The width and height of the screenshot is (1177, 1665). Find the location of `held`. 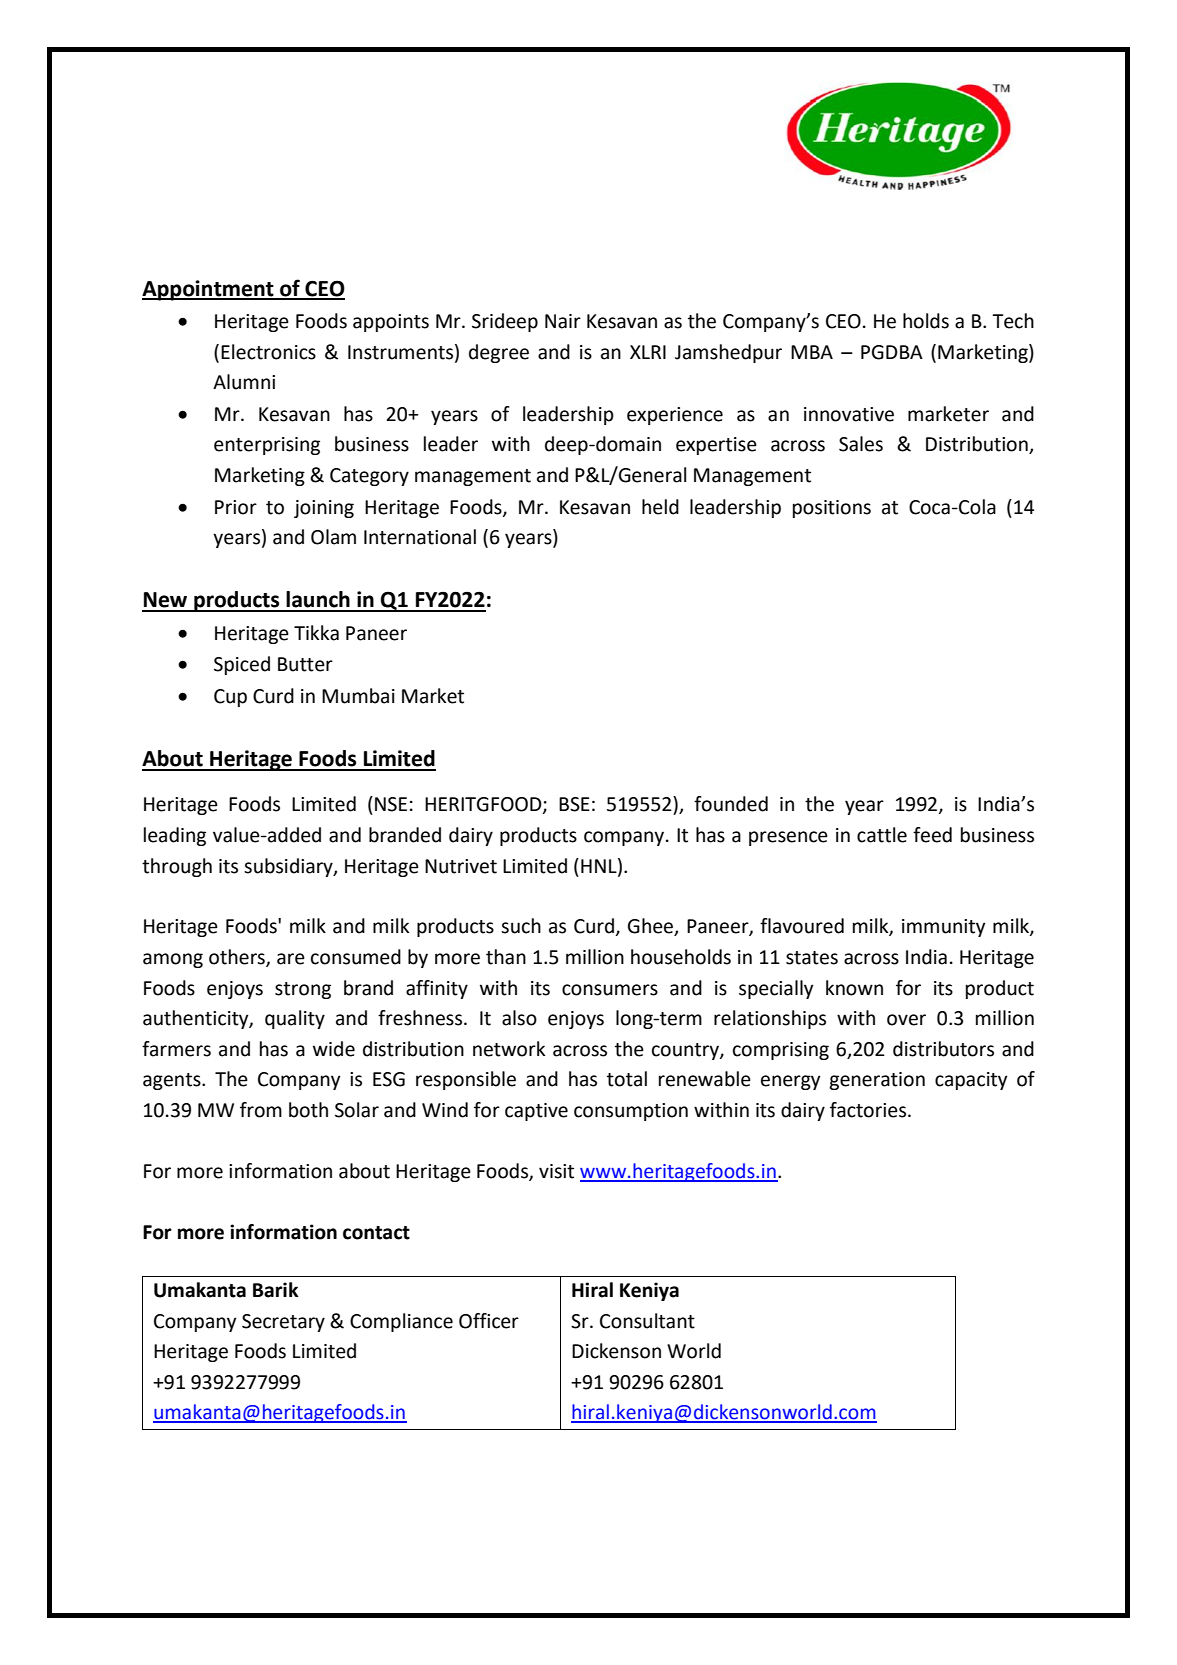

held is located at coordinates (660, 507).
